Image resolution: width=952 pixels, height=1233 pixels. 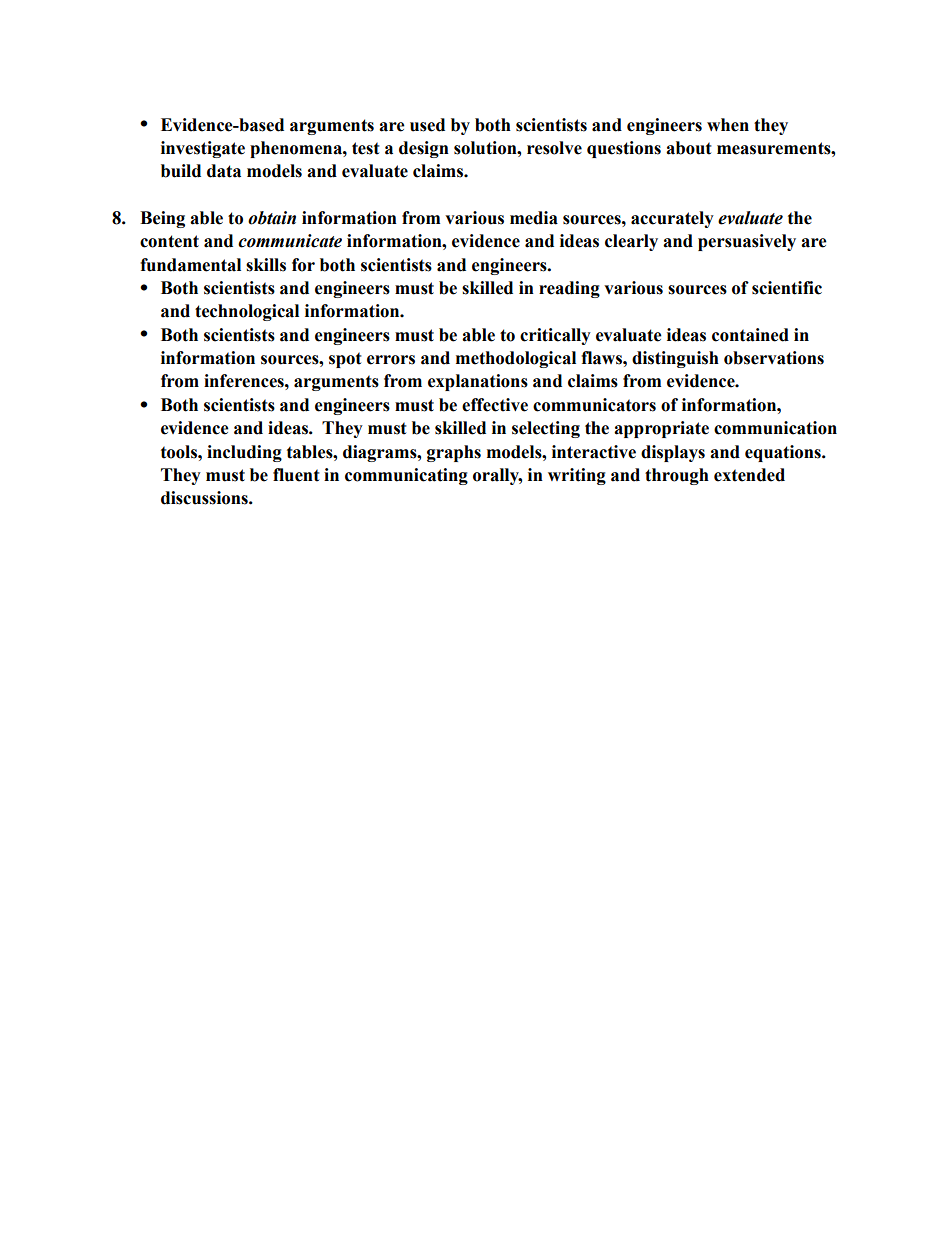 What do you see at coordinates (427, 125) in the page?
I see `used` at bounding box center [427, 125].
